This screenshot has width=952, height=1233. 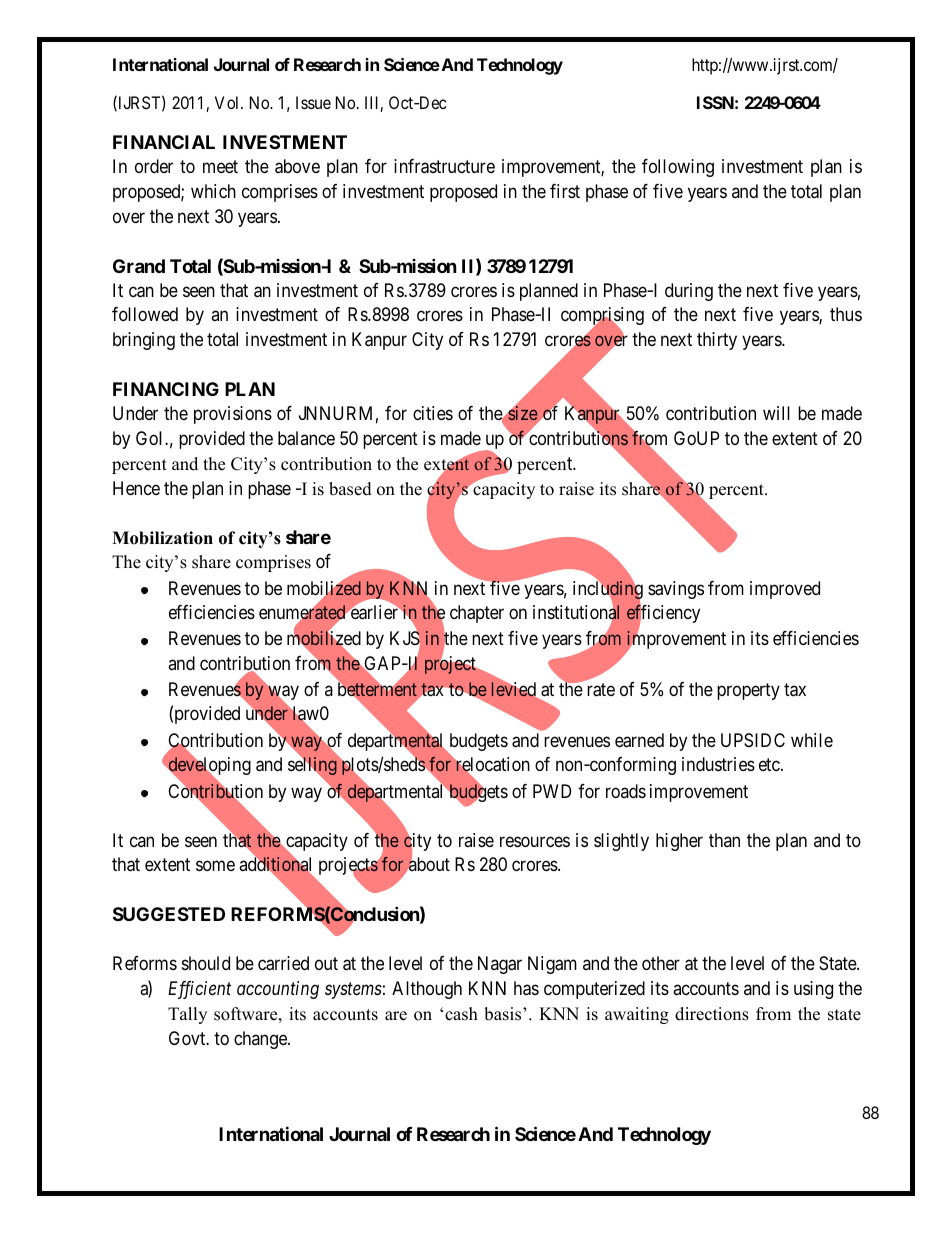 I want to click on infrastructure, so click(x=444, y=166).
